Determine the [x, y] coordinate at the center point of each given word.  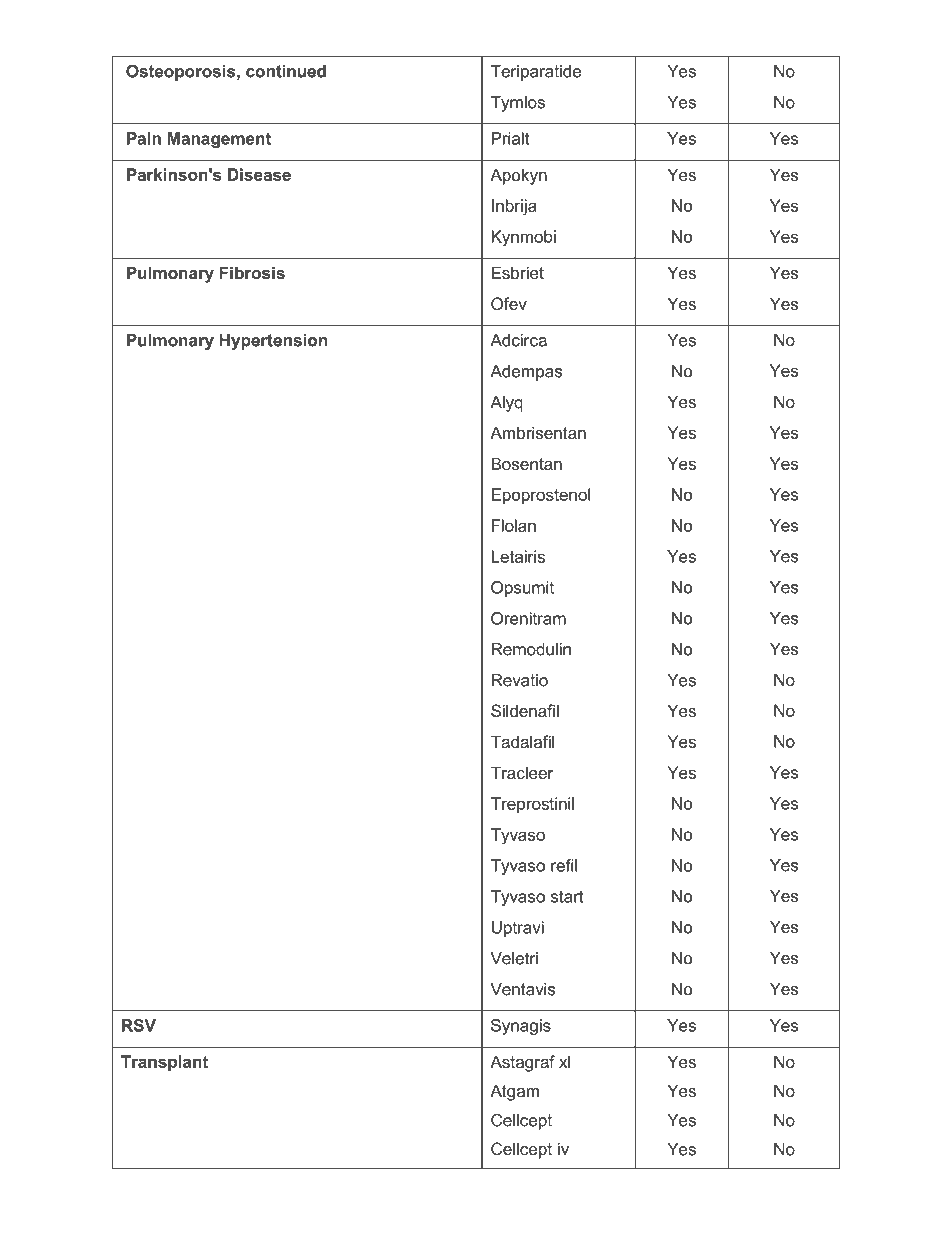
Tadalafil [522, 741]
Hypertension [273, 342]
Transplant [164, 1063]
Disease [259, 174]
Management [219, 140]
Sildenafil [525, 710]
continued [286, 71]
